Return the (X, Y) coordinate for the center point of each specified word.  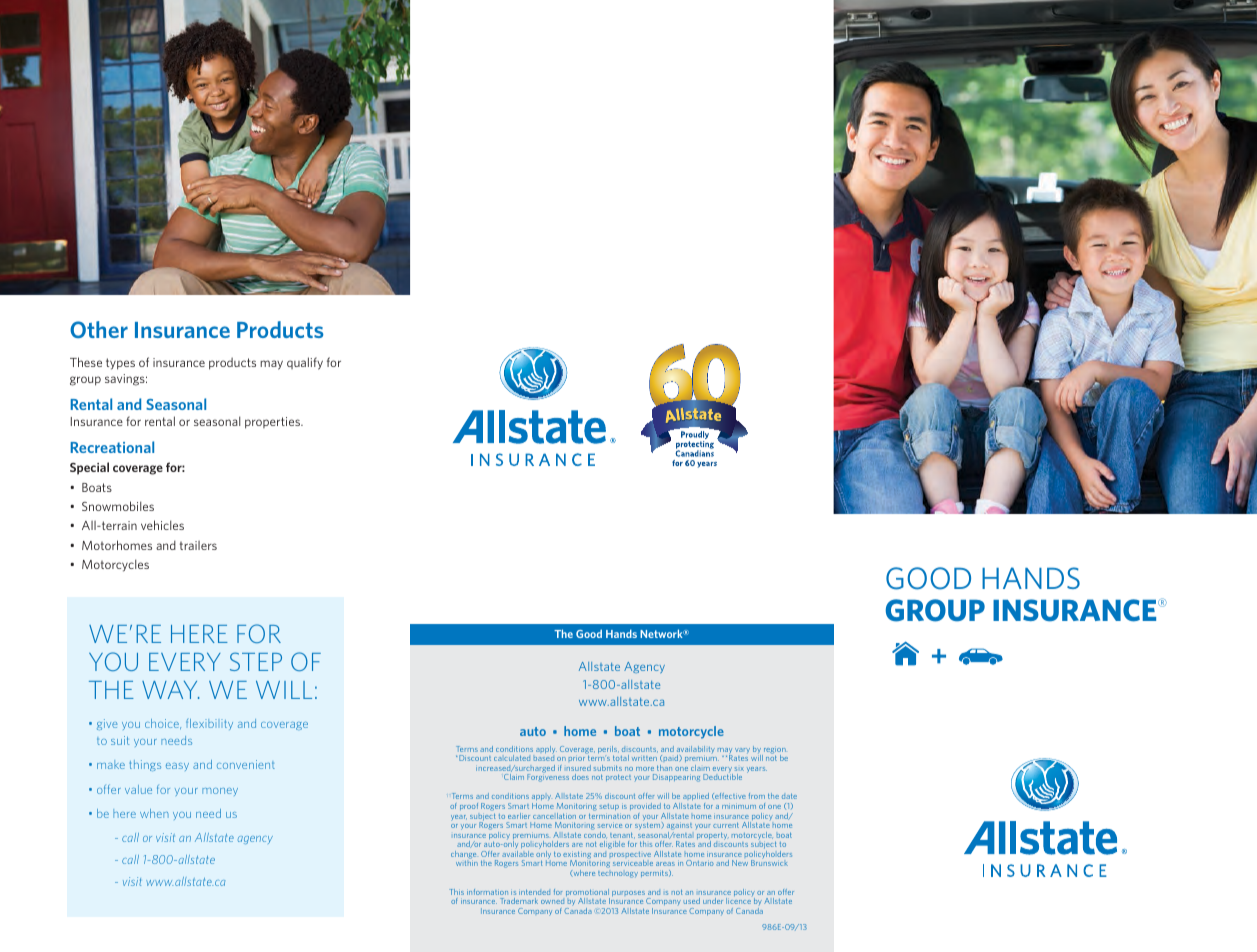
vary (742, 750)
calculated (512, 758)
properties (273, 423)
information (487, 892)
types (120, 364)
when (154, 813)
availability (696, 751)
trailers (198, 545)
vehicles (162, 525)
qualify (305, 363)
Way (170, 689)
